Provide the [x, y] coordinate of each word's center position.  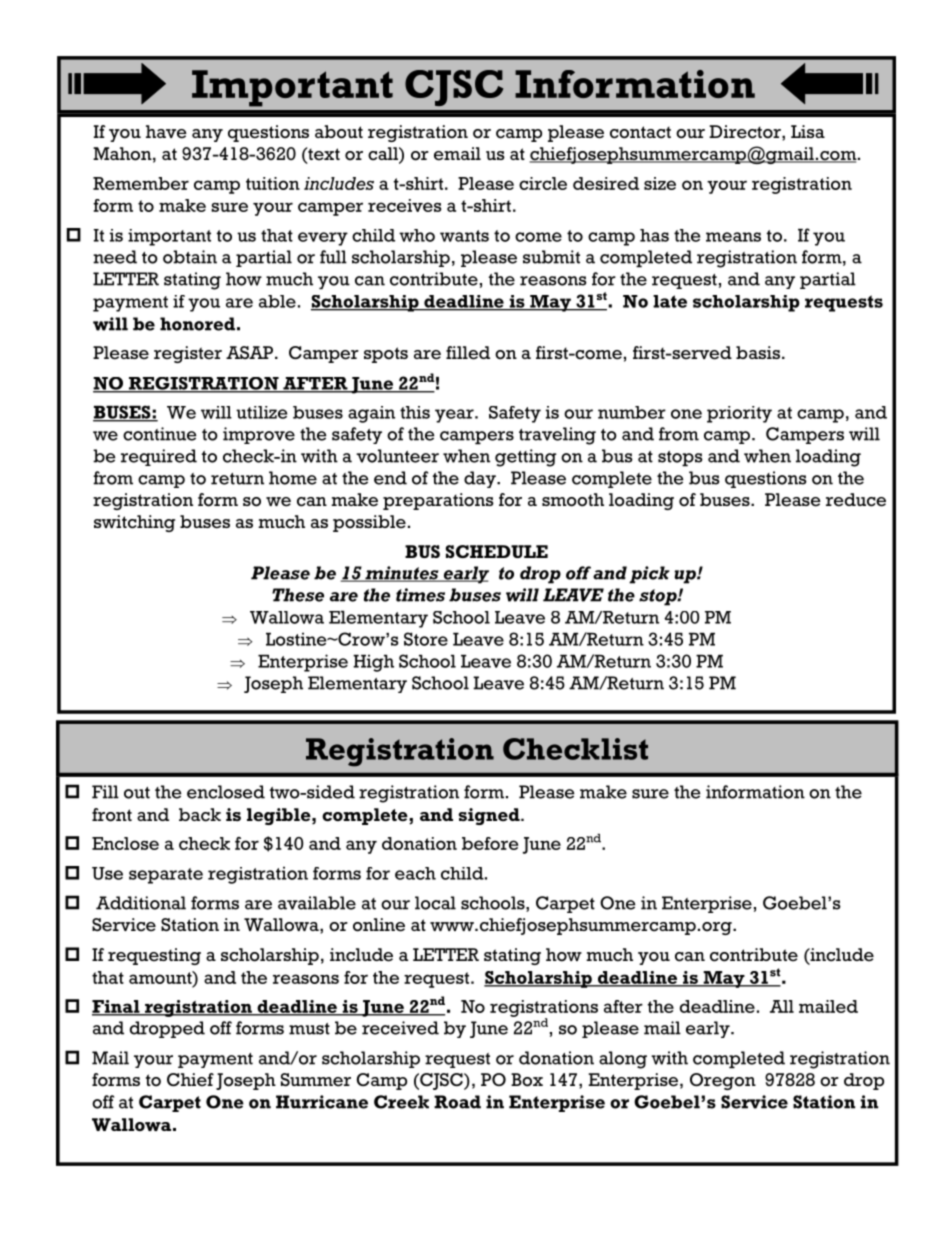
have [166, 132]
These [298, 595]
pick [649, 575]
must [309, 1029]
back [200, 815]
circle [543, 183]
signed [490, 816]
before [490, 843]
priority [739, 414]
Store [426, 639]
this [415, 412]
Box [527, 1080]
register [188, 354]
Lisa [808, 131]
